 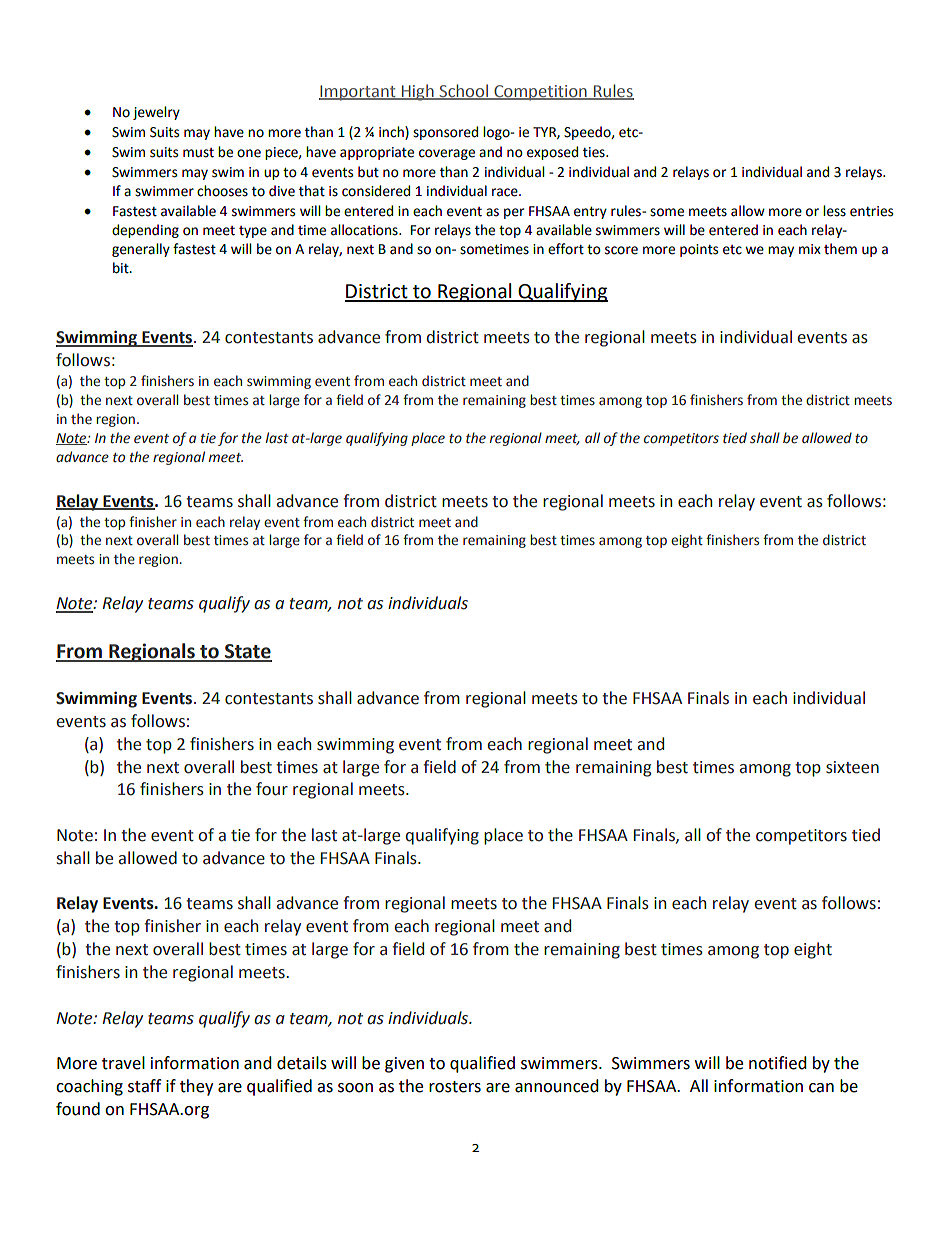 What do you see at coordinates (455, 1087) in the screenshot?
I see `rosters` at bounding box center [455, 1087].
